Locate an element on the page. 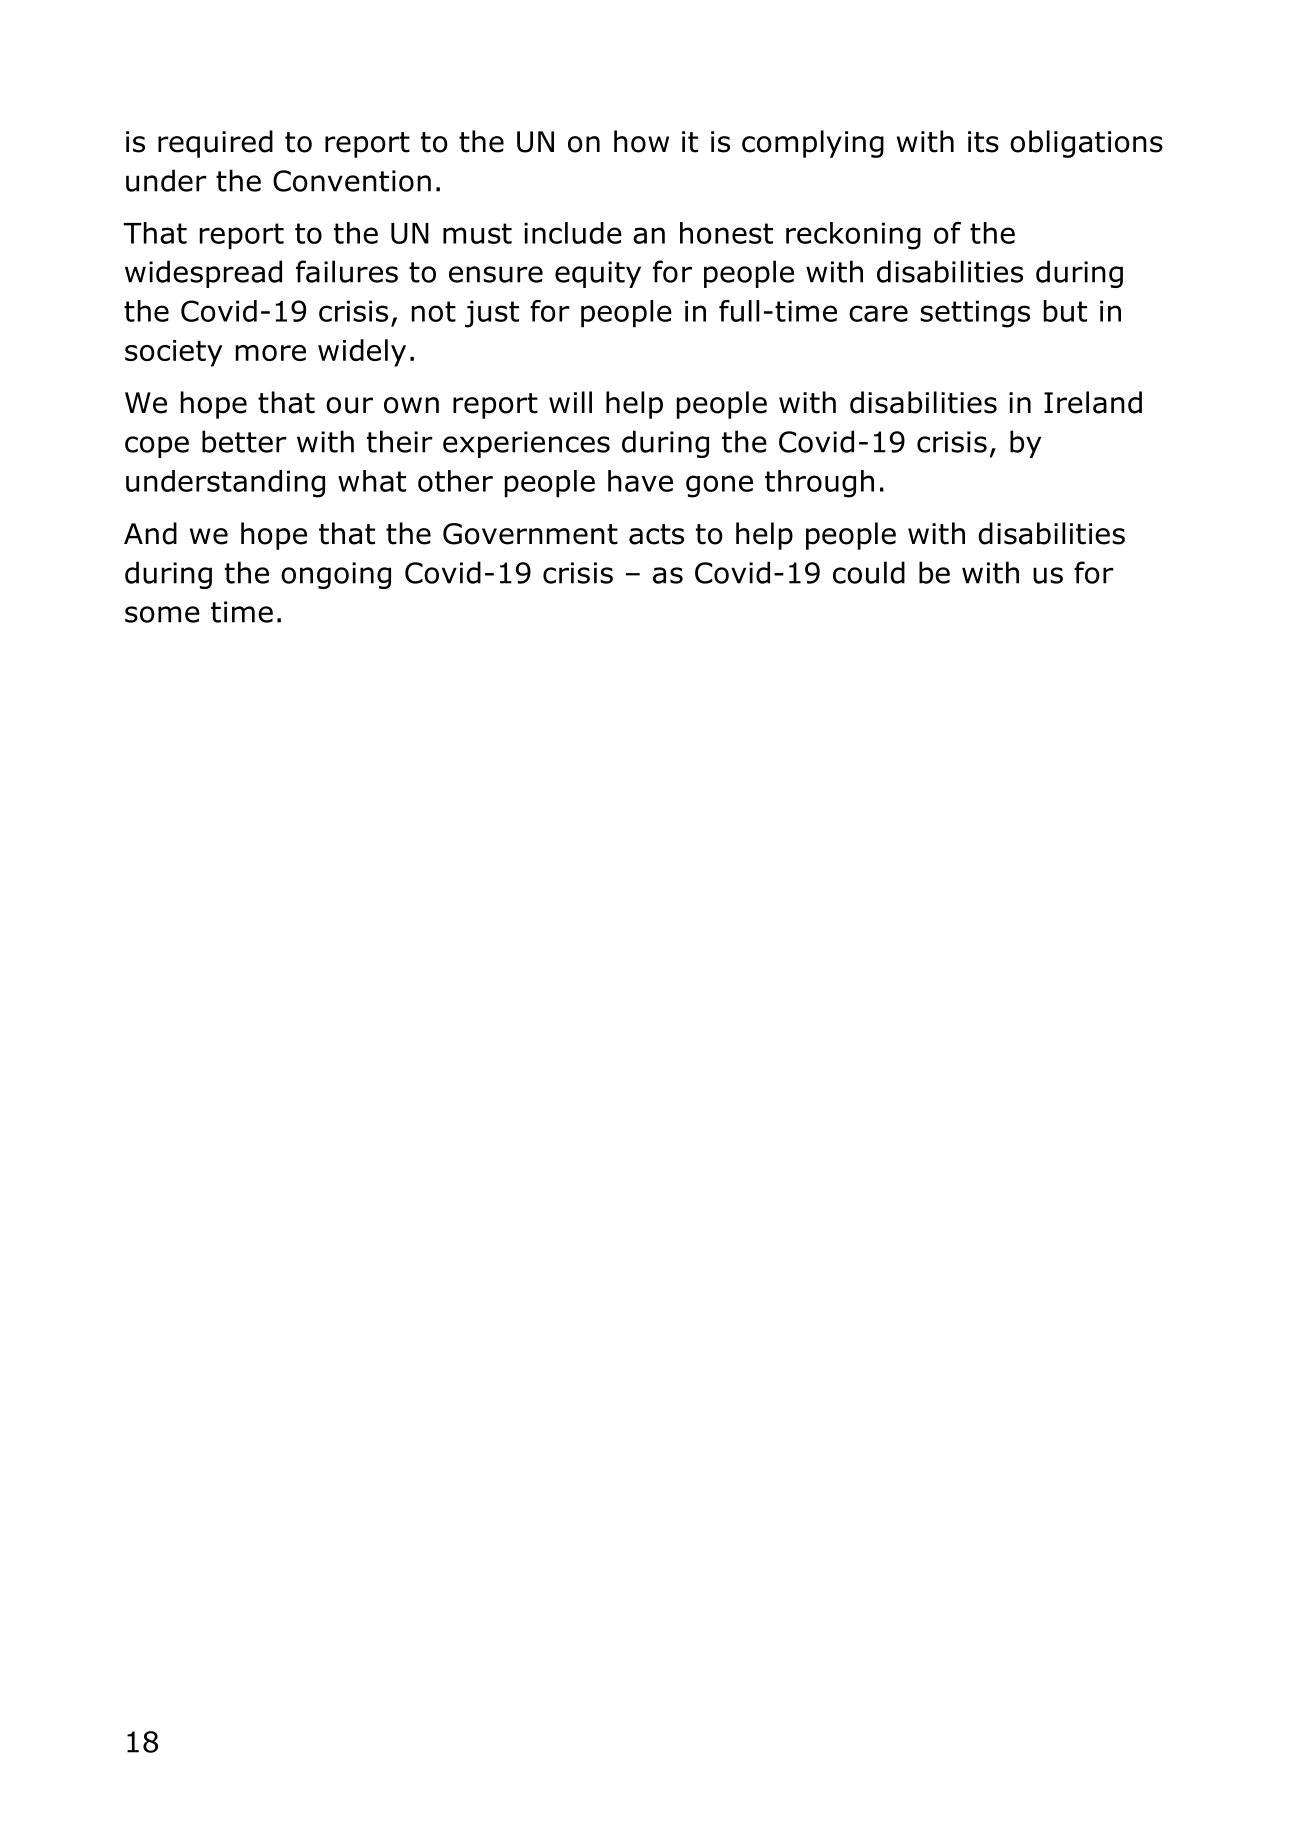 This page has width=1297, height=1835. better is located at coordinates (244, 441).
